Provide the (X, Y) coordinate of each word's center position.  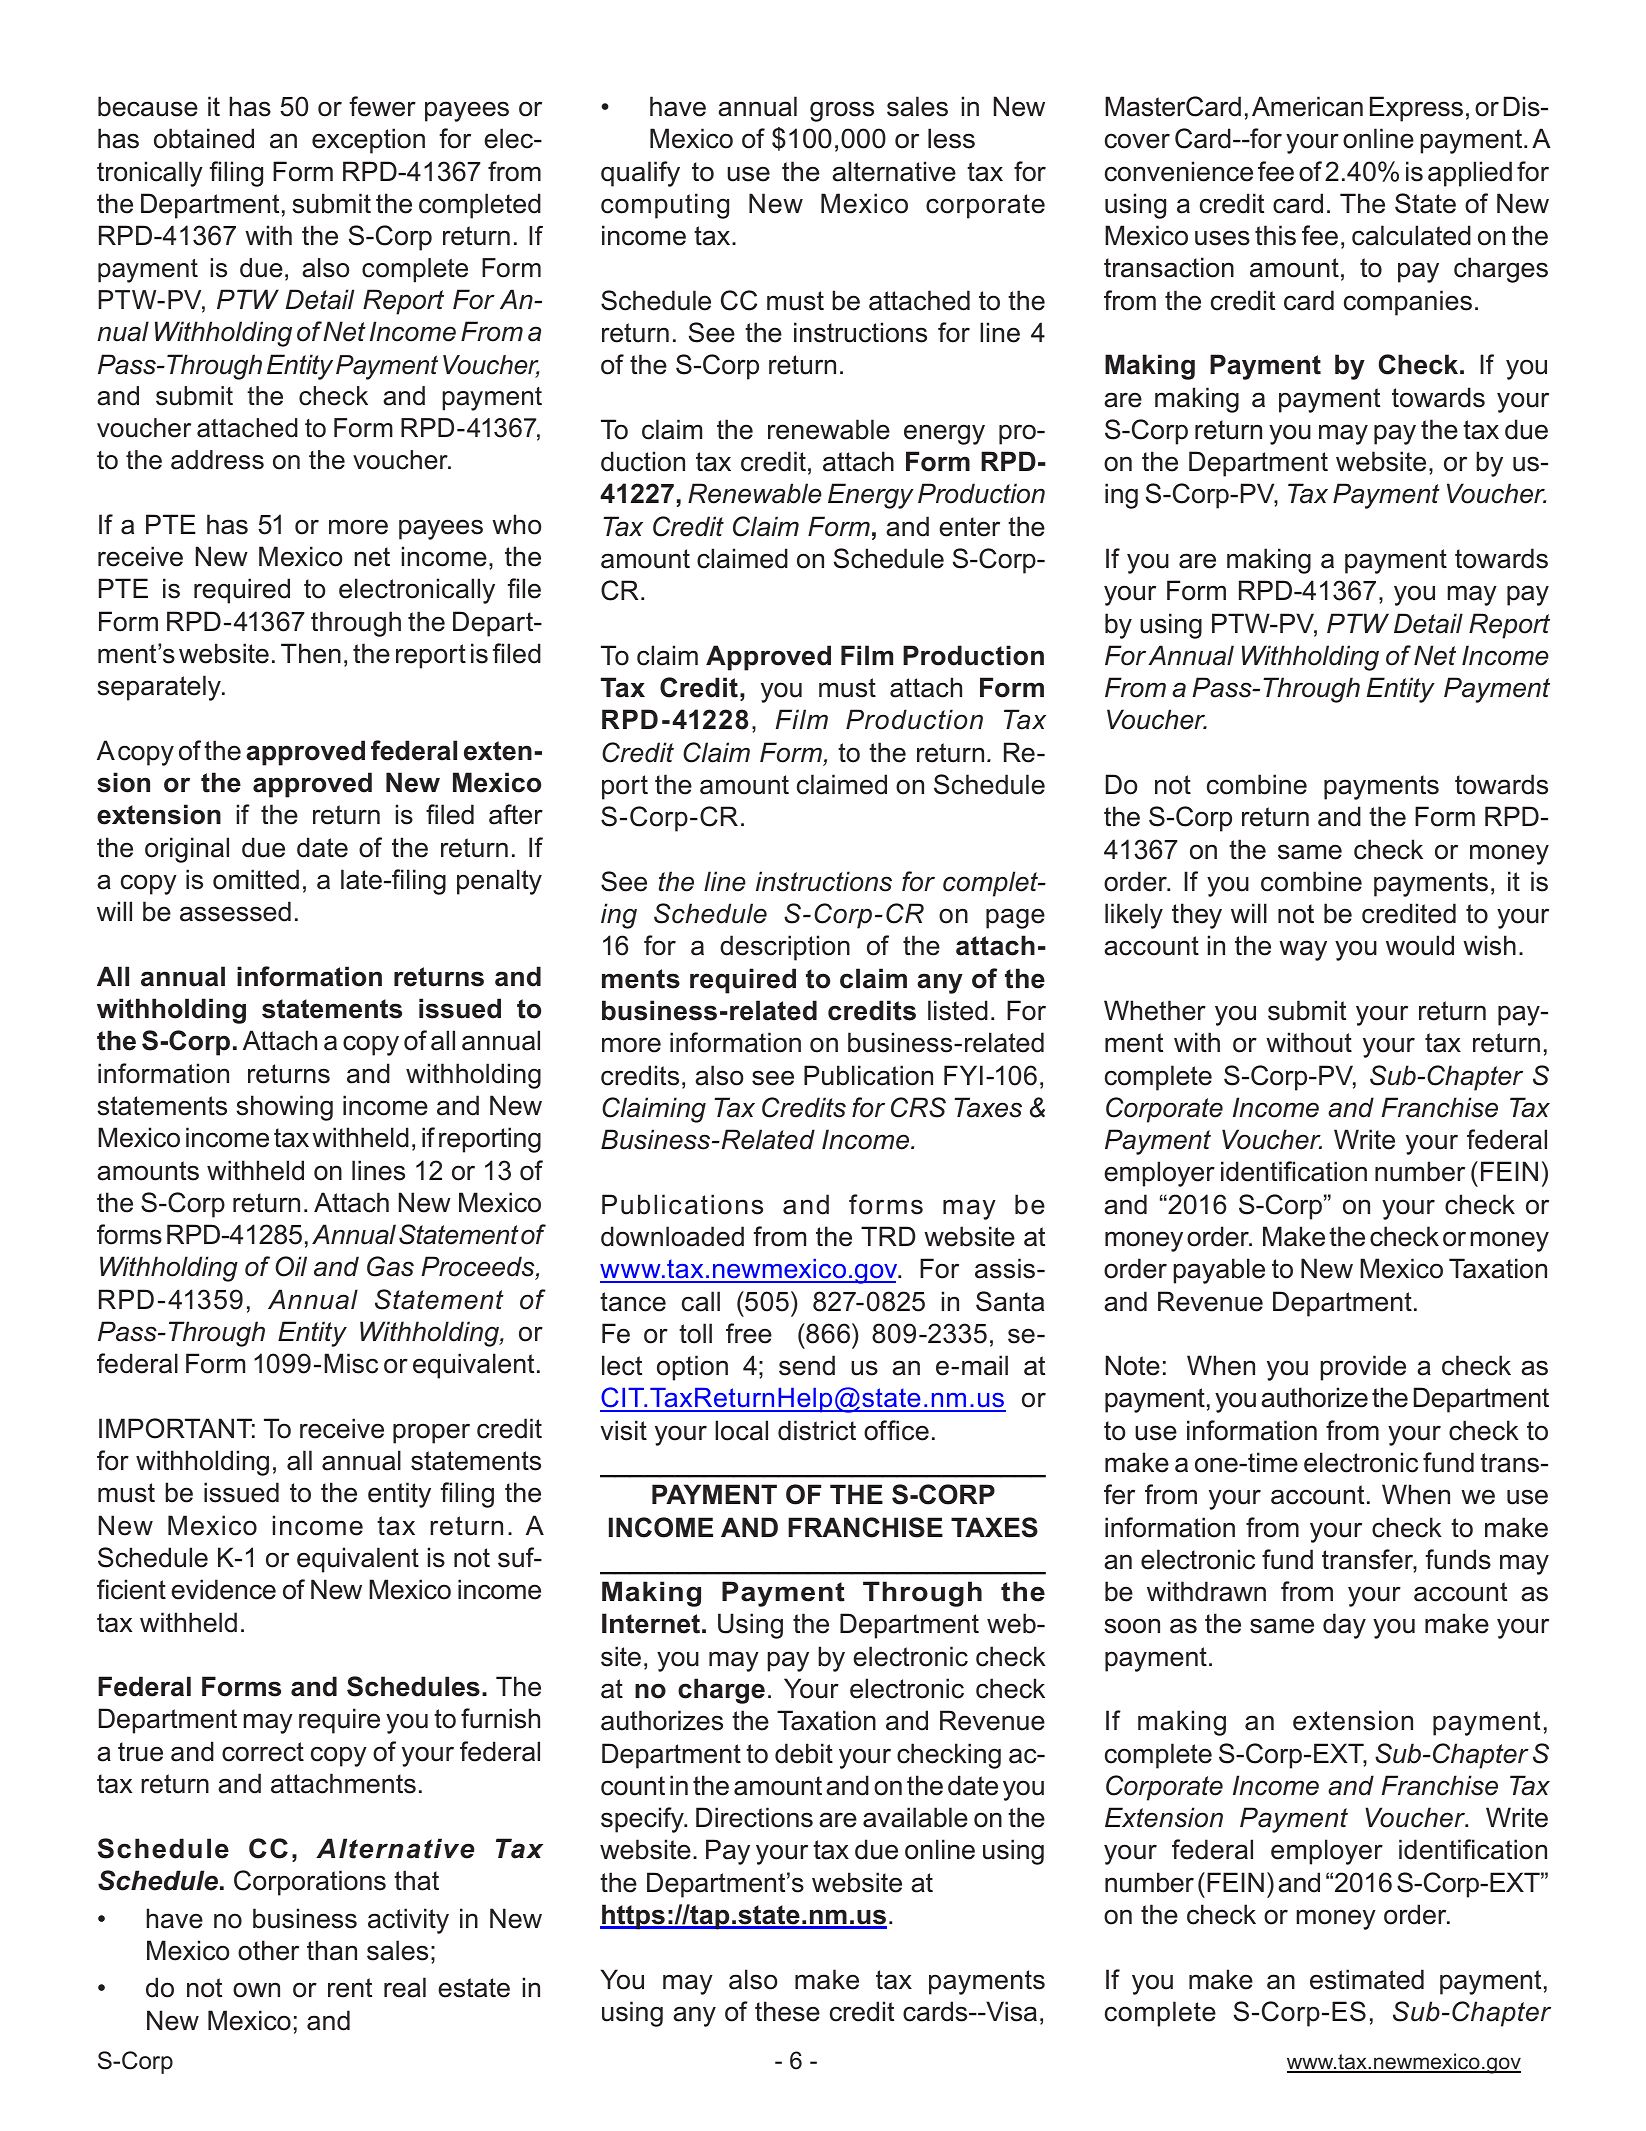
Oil (291, 1266)
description (785, 948)
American (1307, 106)
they (1197, 916)
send (807, 1365)
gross (842, 111)
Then (311, 653)
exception (368, 141)
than (332, 1950)
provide (1363, 1368)
